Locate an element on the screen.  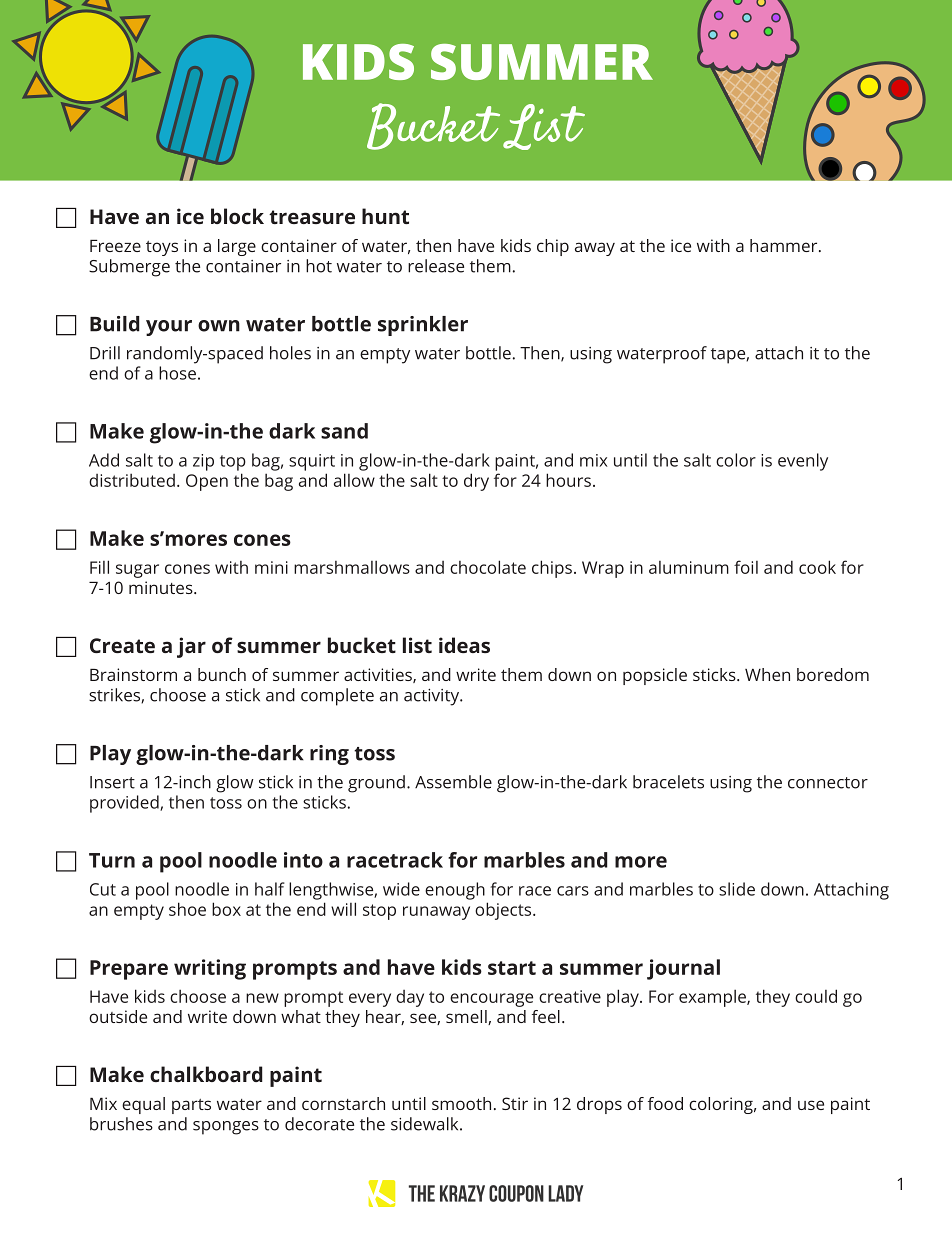
toys is located at coordinates (162, 248).
